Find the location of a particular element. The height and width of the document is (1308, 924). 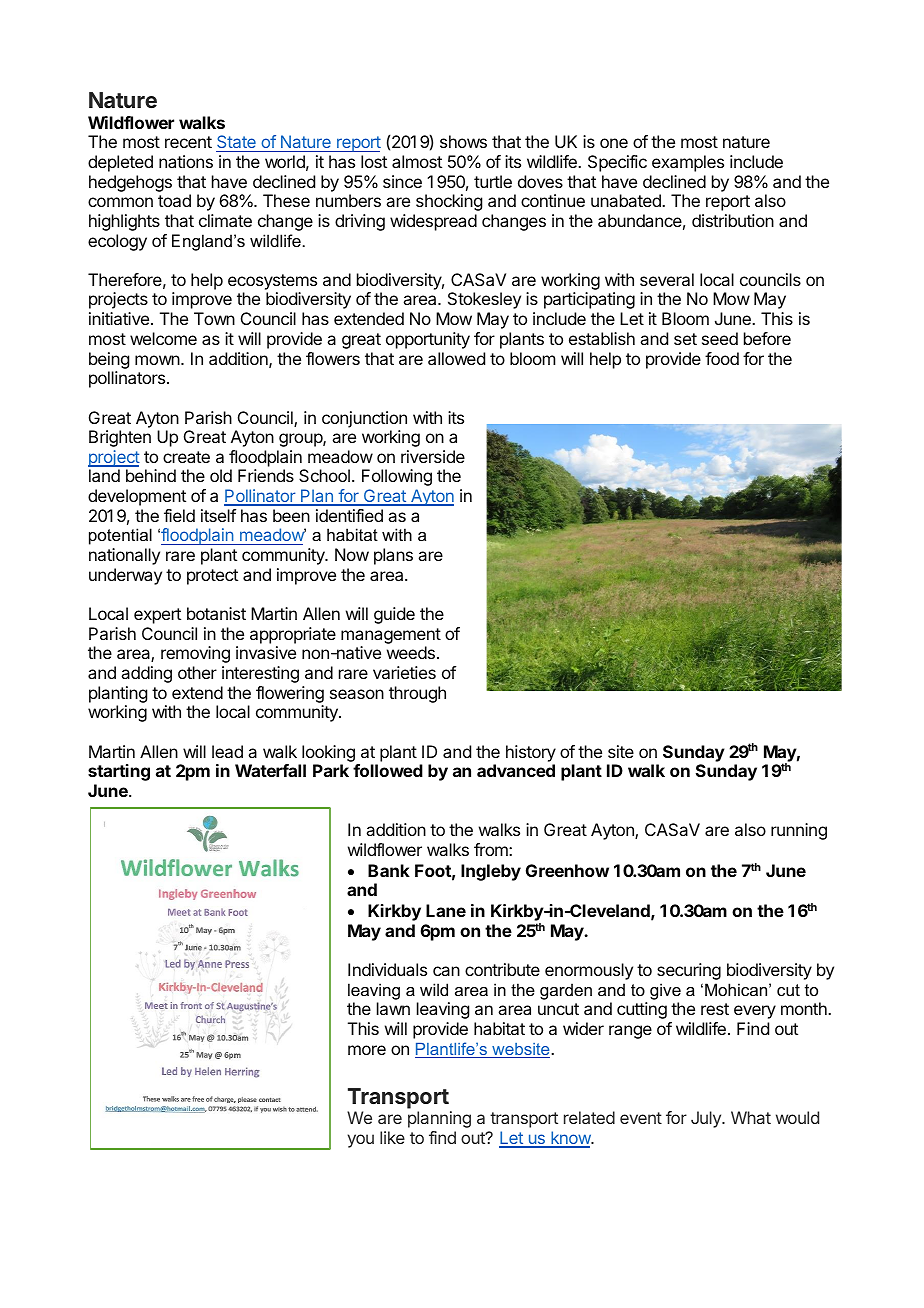

allowed is located at coordinates (456, 358).
